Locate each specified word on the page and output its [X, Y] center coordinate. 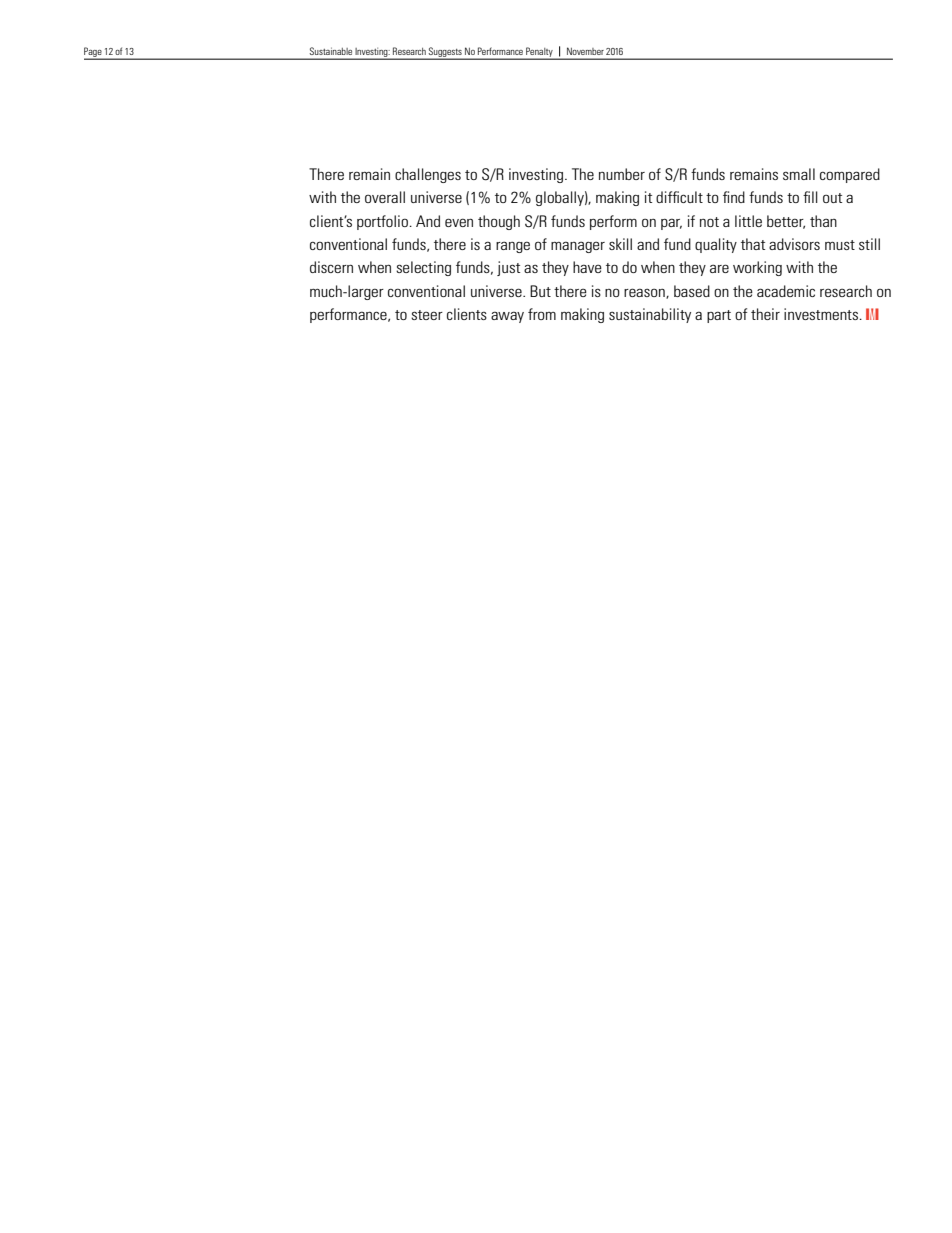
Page [94, 53]
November [585, 51]
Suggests [445, 53]
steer [427, 315]
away [507, 317]
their [765, 314]
